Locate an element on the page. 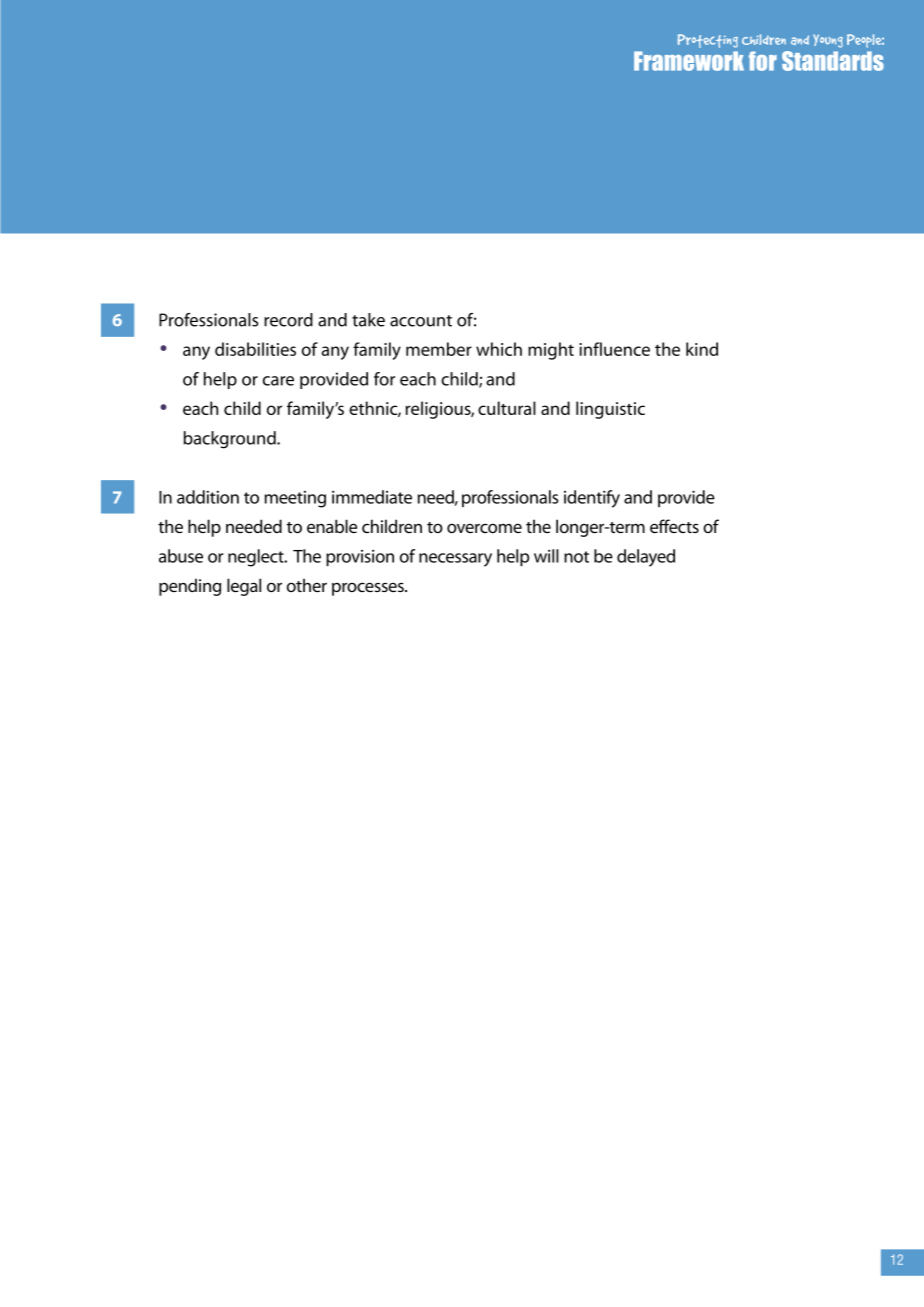 The width and height of the image is (924, 1307). will is located at coordinates (546, 556).
